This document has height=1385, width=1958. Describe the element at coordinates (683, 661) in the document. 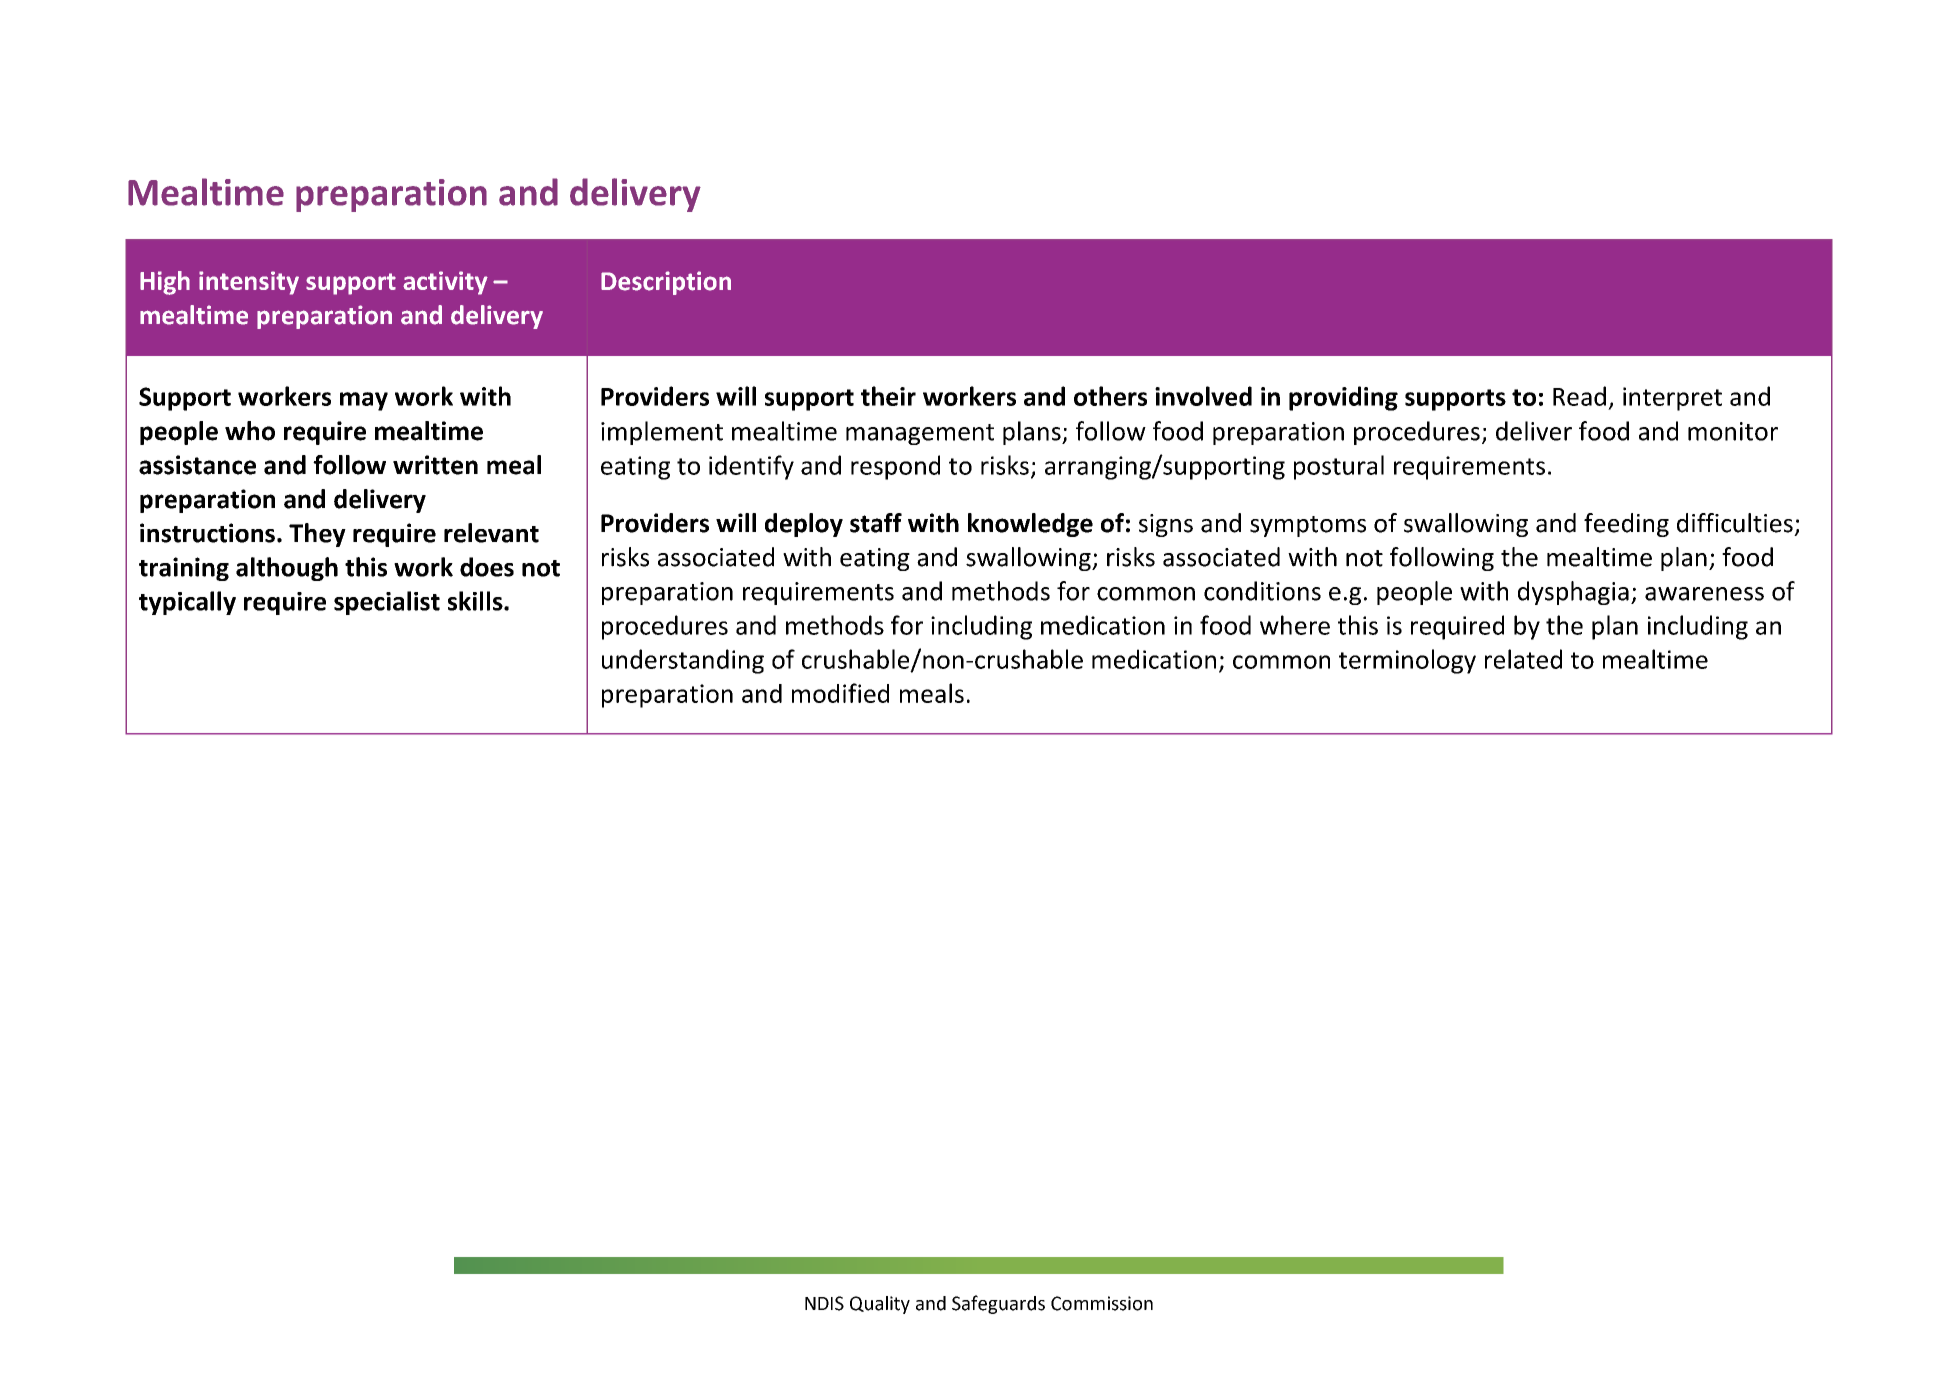

I see `understanding` at that location.
